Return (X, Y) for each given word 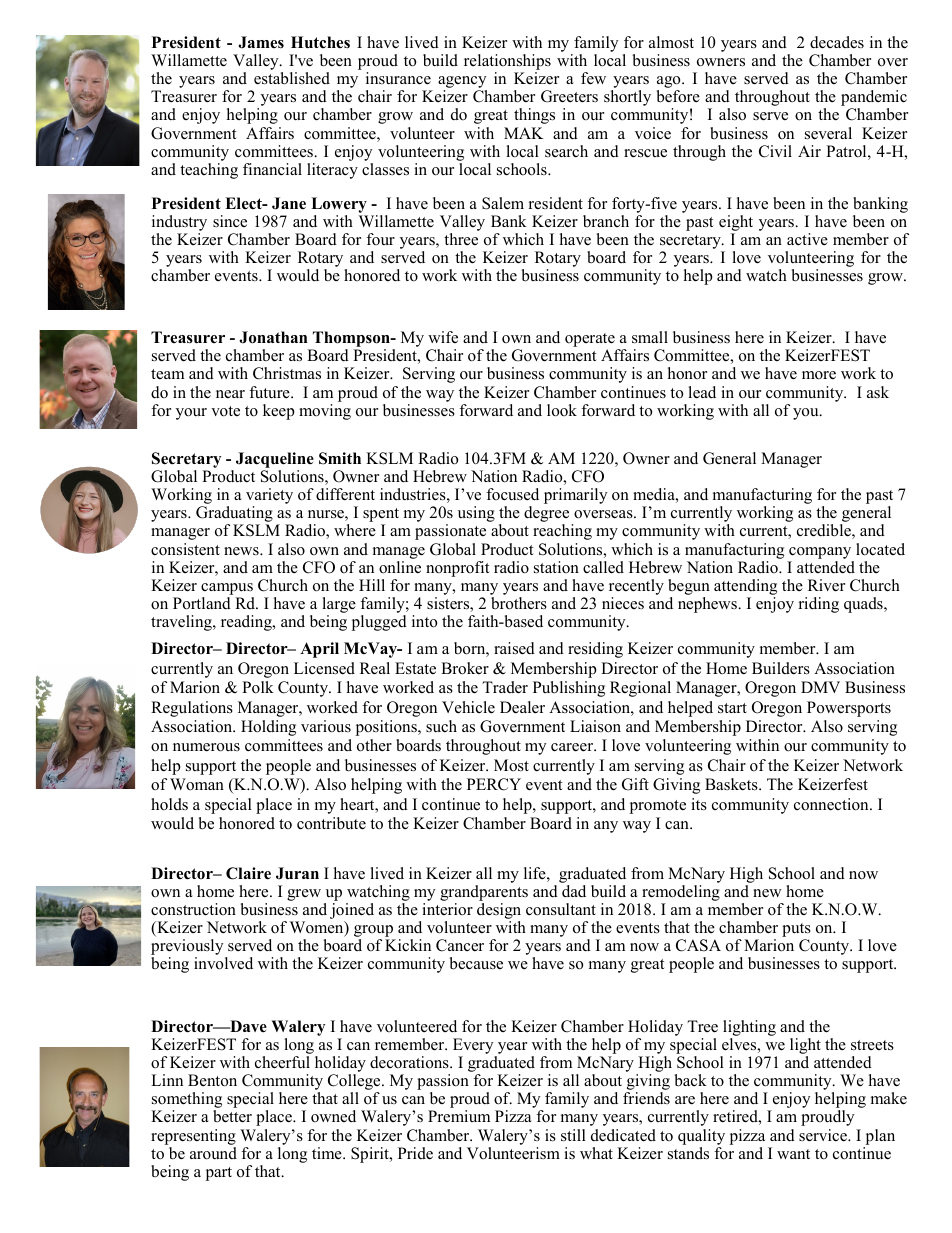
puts (796, 931)
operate (590, 341)
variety (269, 497)
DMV (820, 687)
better (232, 1116)
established (292, 78)
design (499, 912)
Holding (268, 728)
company (820, 553)
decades (837, 42)
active (807, 239)
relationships (507, 63)
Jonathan (273, 337)
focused (512, 494)
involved (223, 963)
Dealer (522, 707)
